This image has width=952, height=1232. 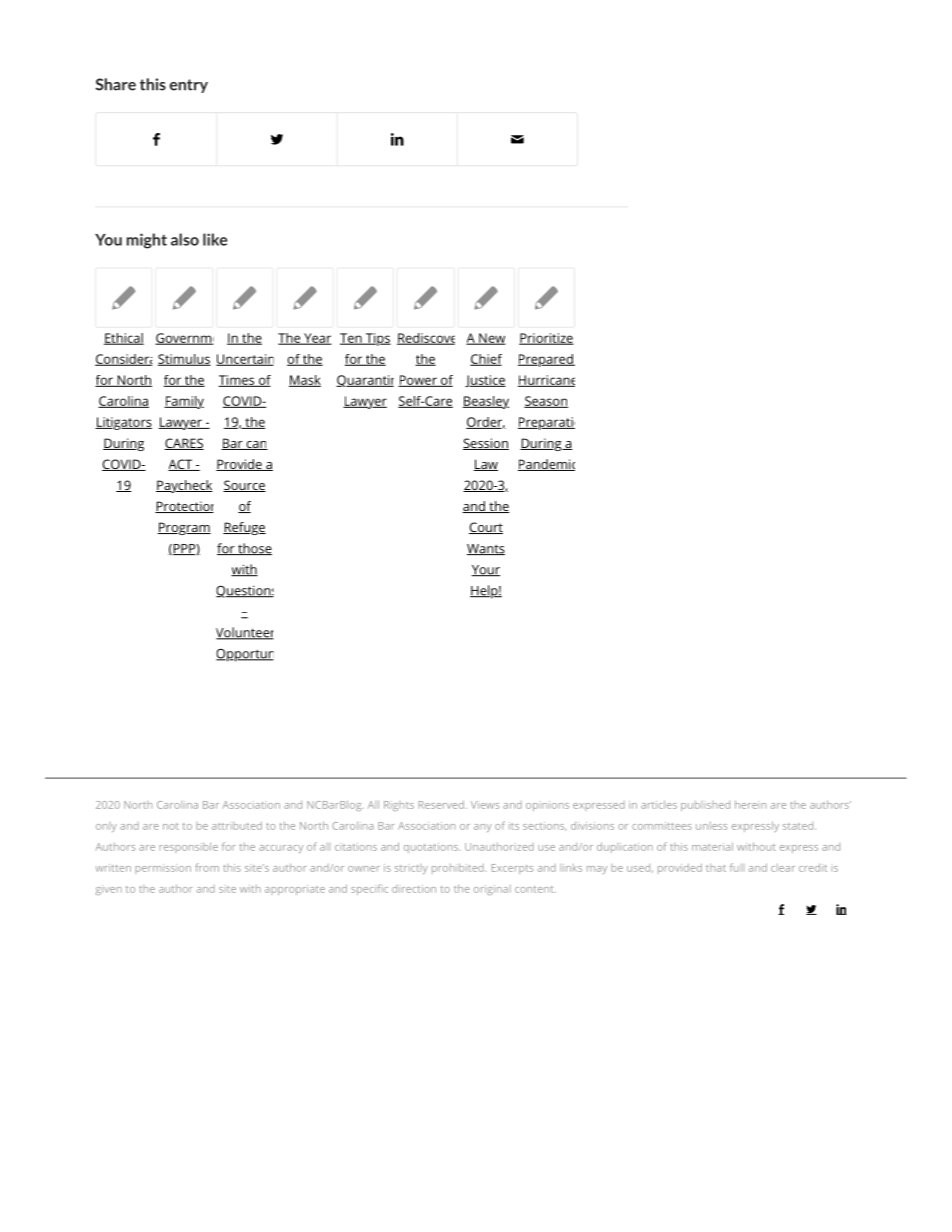 I want to click on entry, so click(x=189, y=86).
